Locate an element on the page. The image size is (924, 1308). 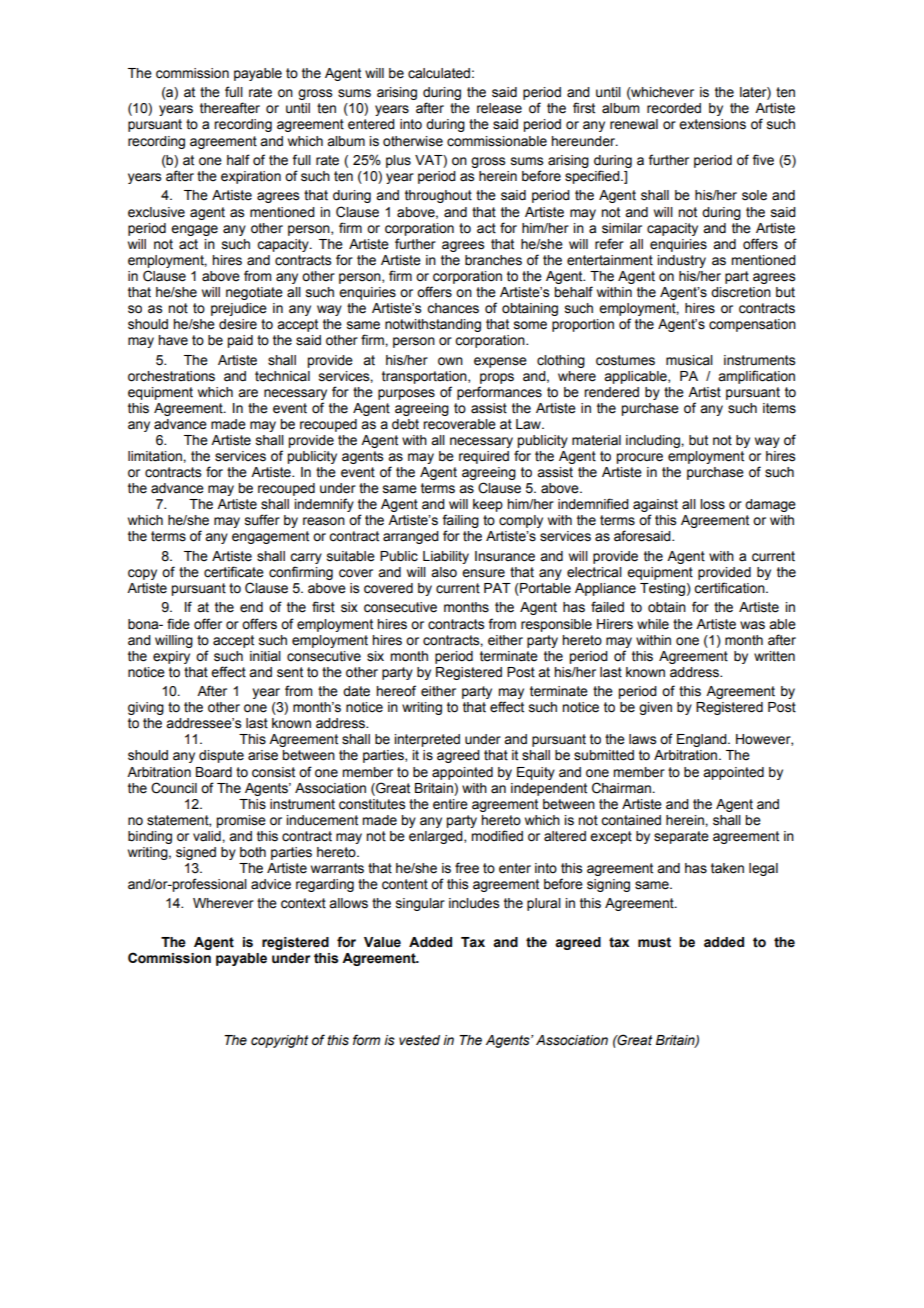
release is located at coordinates (499, 108).
